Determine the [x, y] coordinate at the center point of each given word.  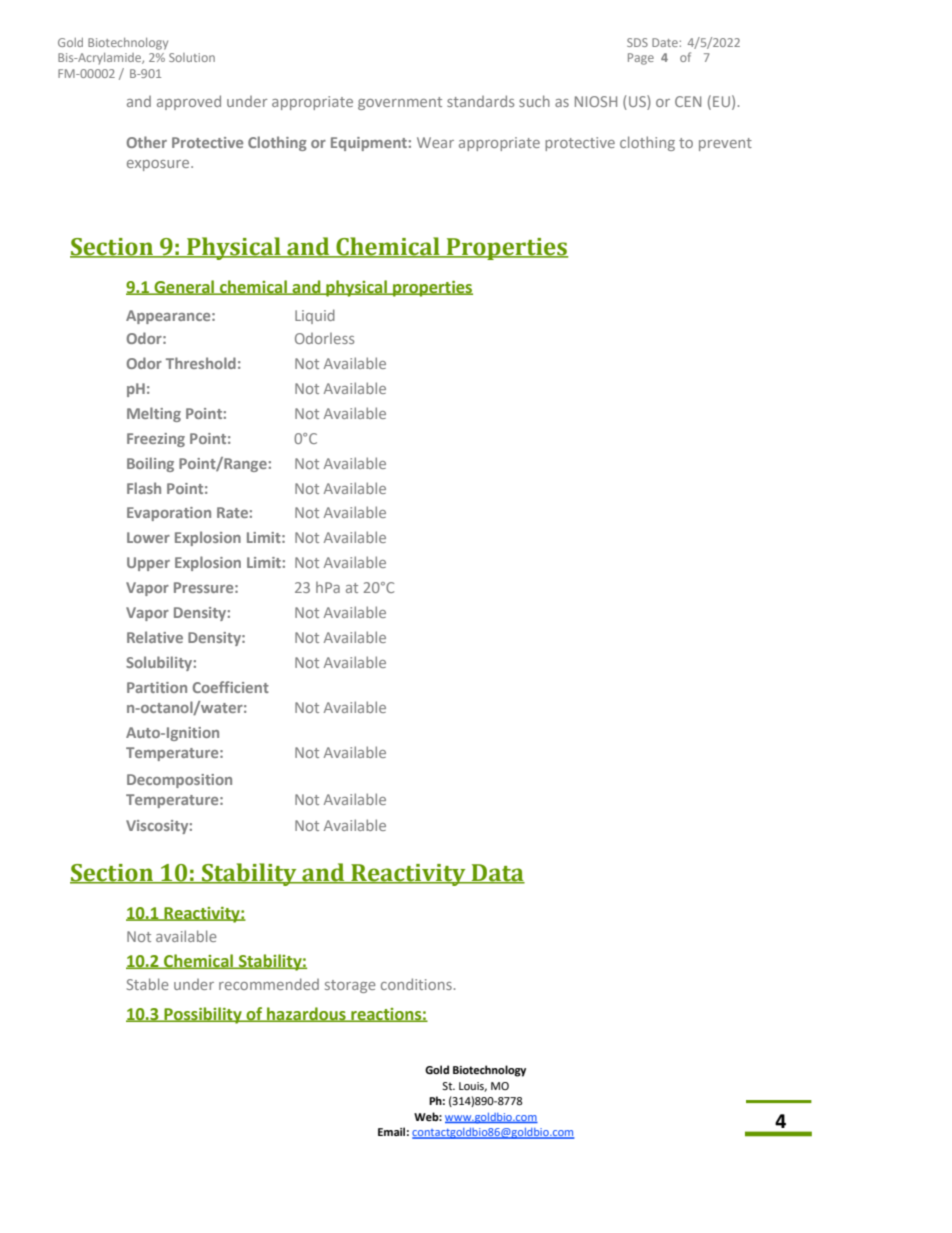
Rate [232, 512]
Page [641, 59]
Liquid [315, 316]
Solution [192, 57]
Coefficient [230, 687]
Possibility [203, 1015]
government [400, 103]
